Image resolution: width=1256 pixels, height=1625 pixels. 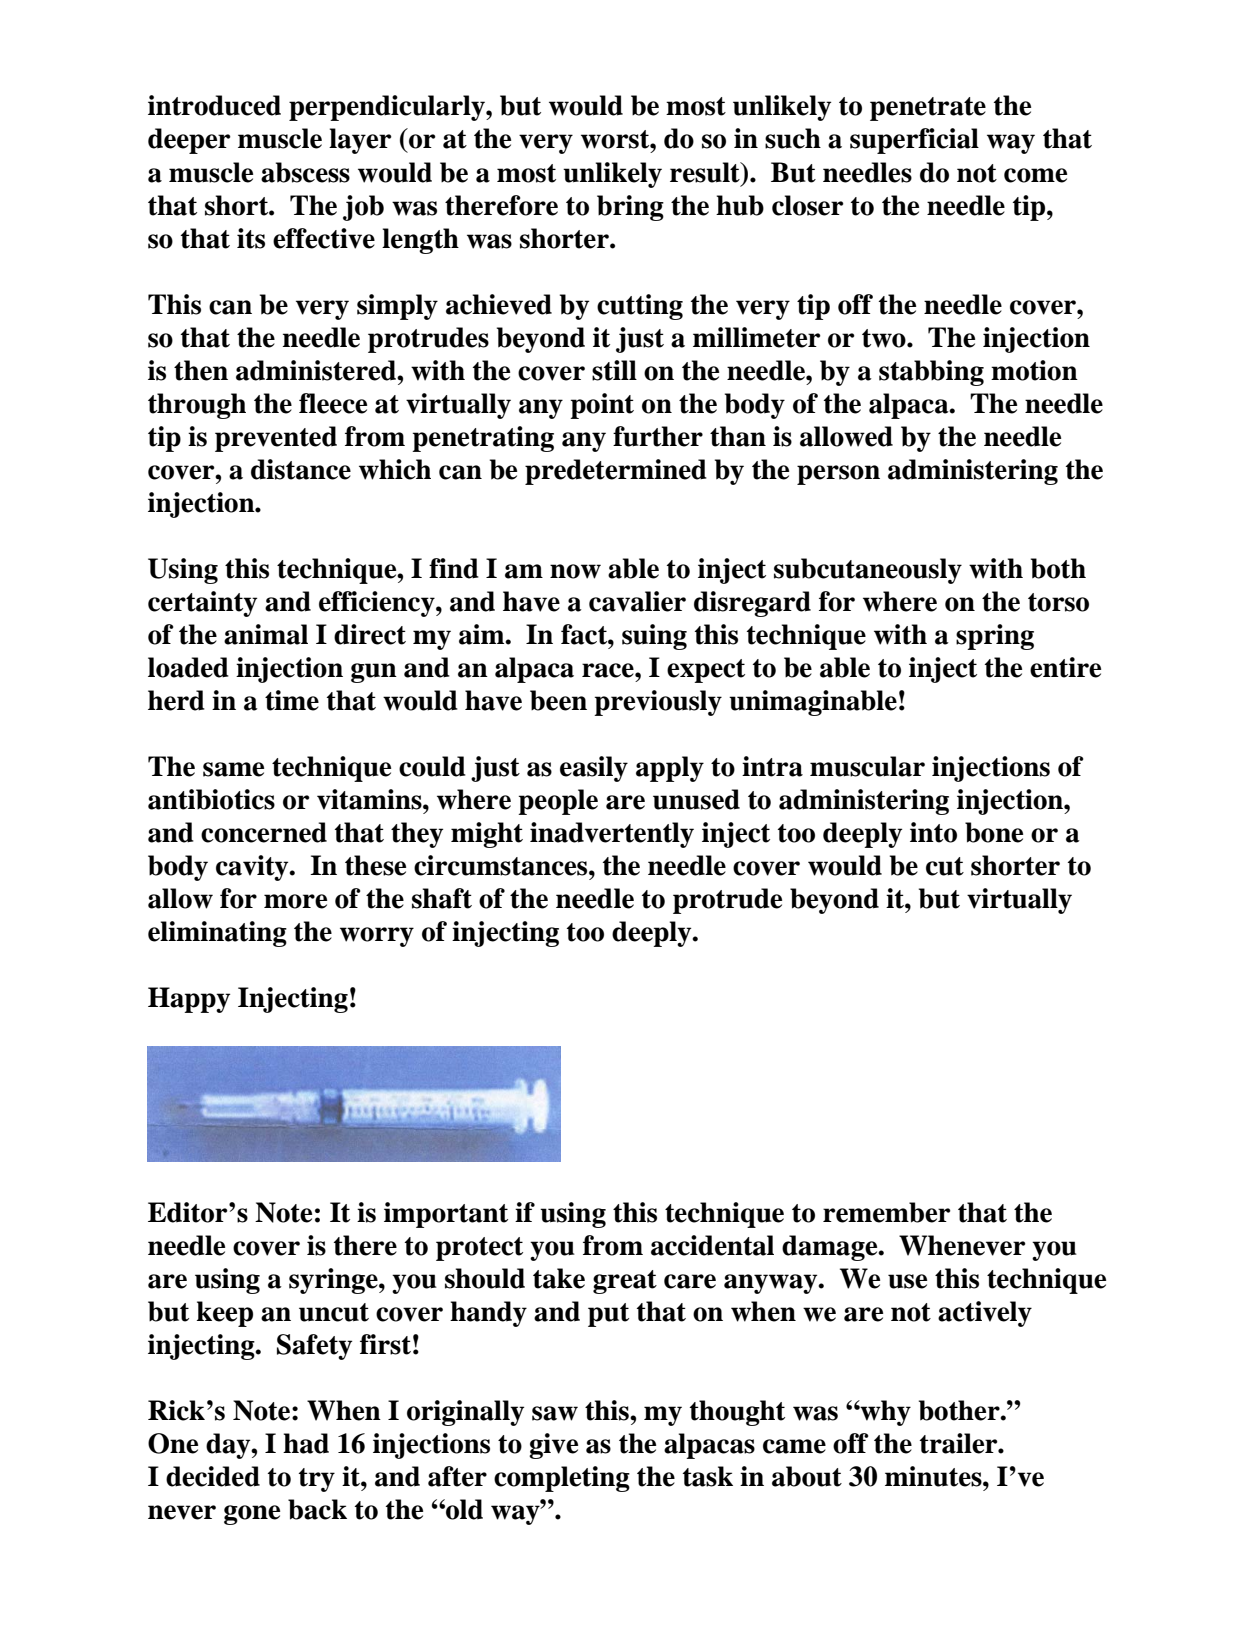 I want to click on try, so click(x=317, y=1480).
